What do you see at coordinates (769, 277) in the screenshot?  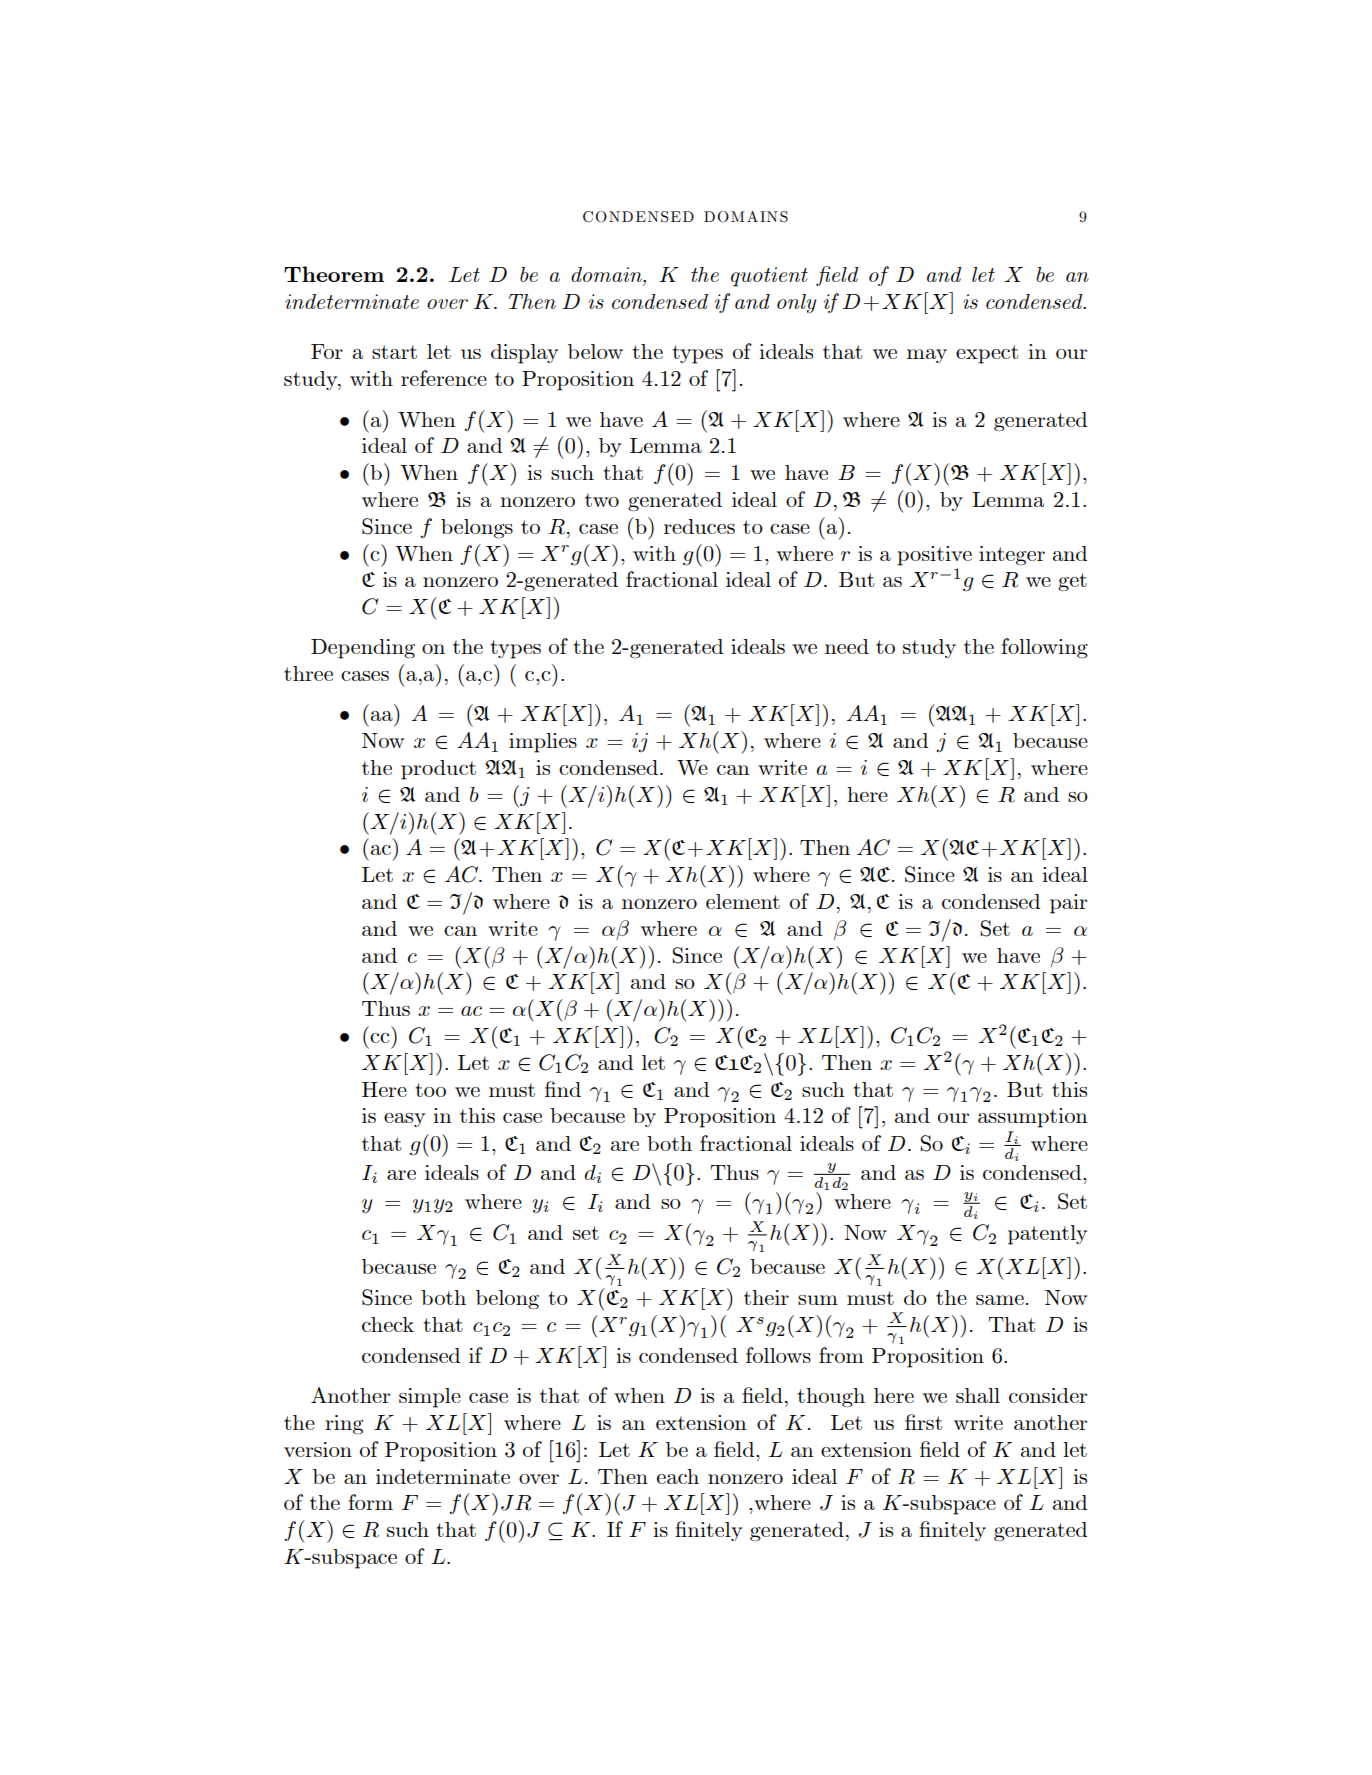 I see `quotient` at bounding box center [769, 277].
